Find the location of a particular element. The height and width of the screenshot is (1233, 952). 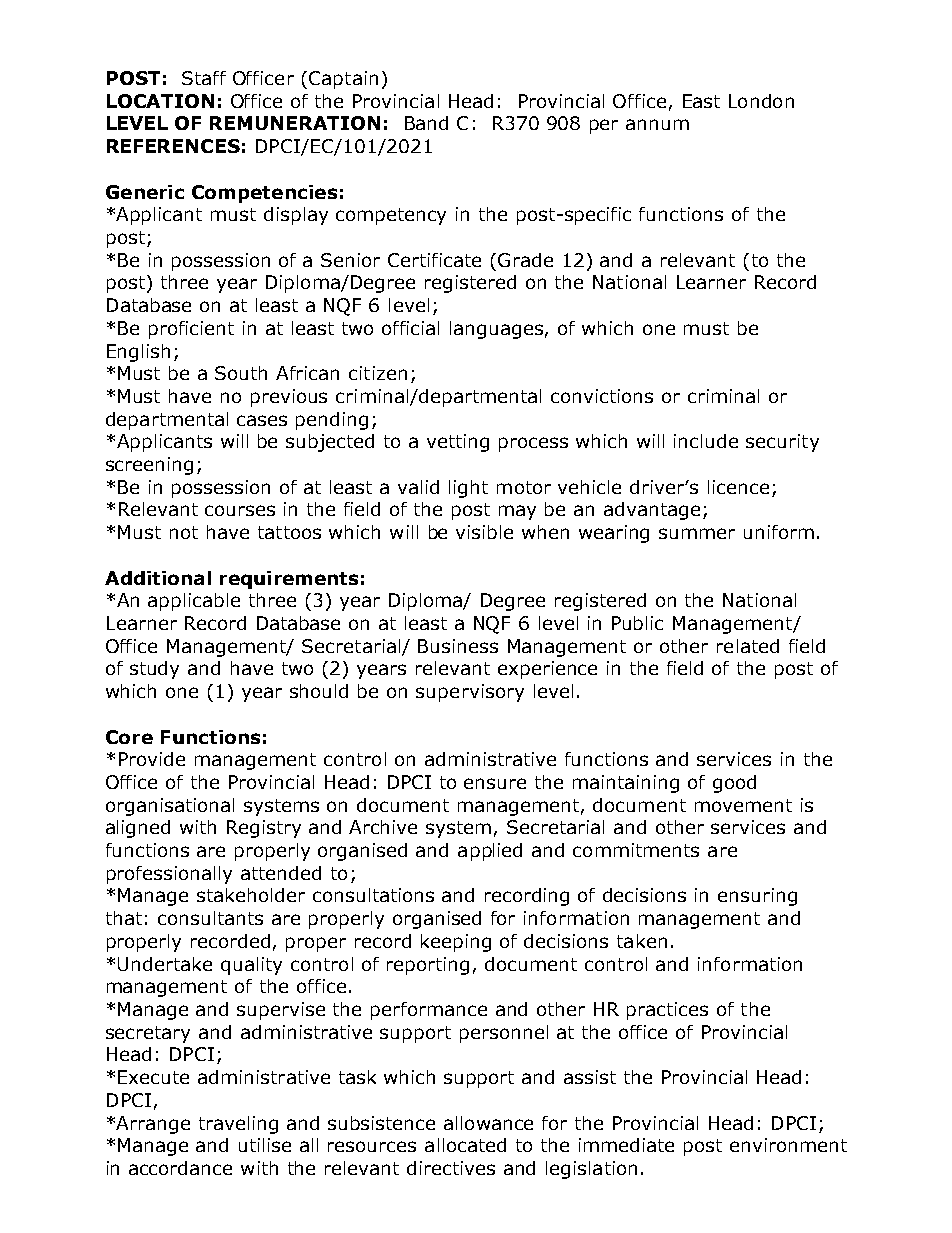

Band is located at coordinates (426, 123).
